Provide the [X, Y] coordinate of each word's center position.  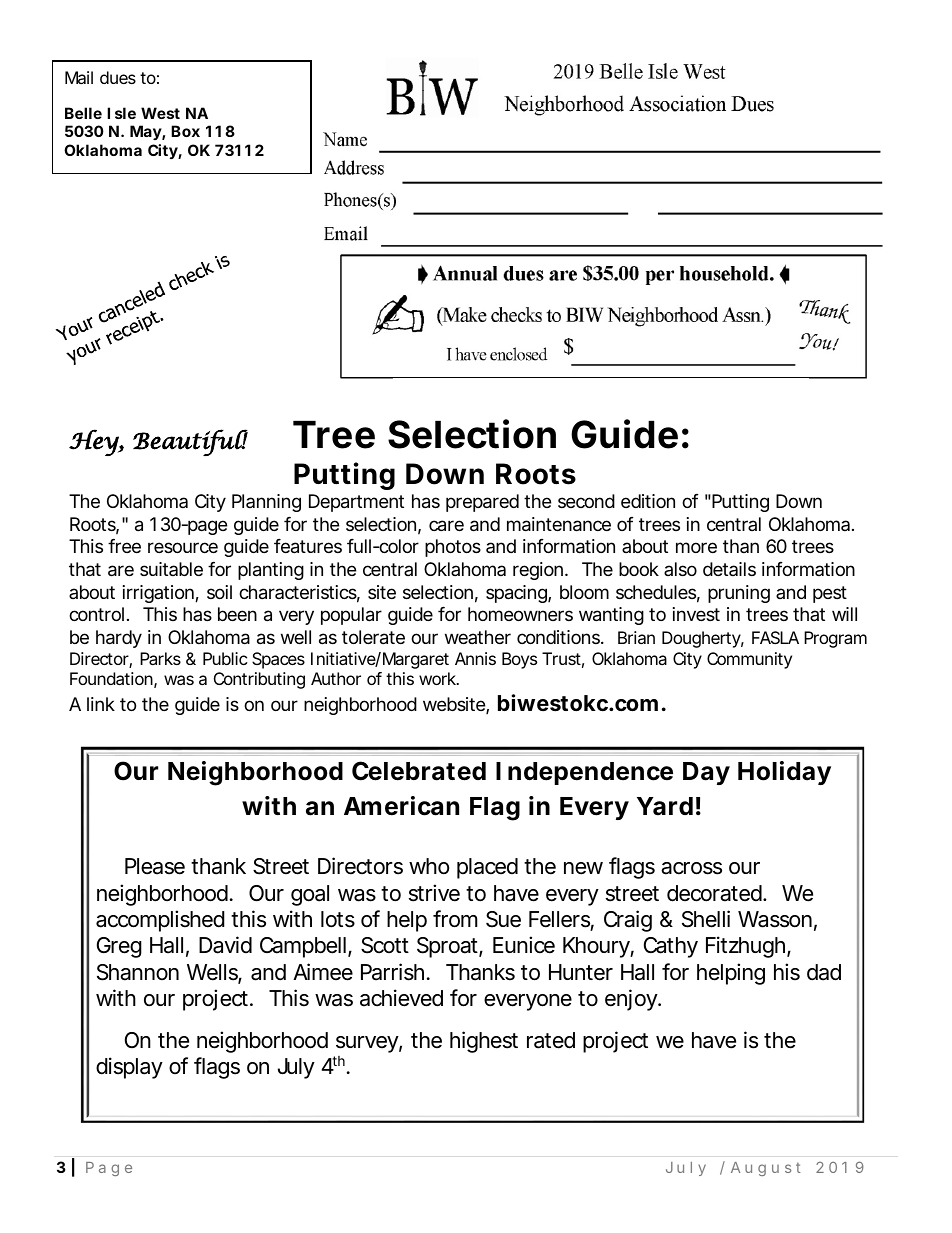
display [129, 1068]
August [766, 1169]
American [401, 806]
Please [155, 866]
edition [648, 501]
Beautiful [190, 442]
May [146, 132]
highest [484, 1042]
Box [185, 131]
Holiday [784, 773]
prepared [482, 503]
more [696, 547]
